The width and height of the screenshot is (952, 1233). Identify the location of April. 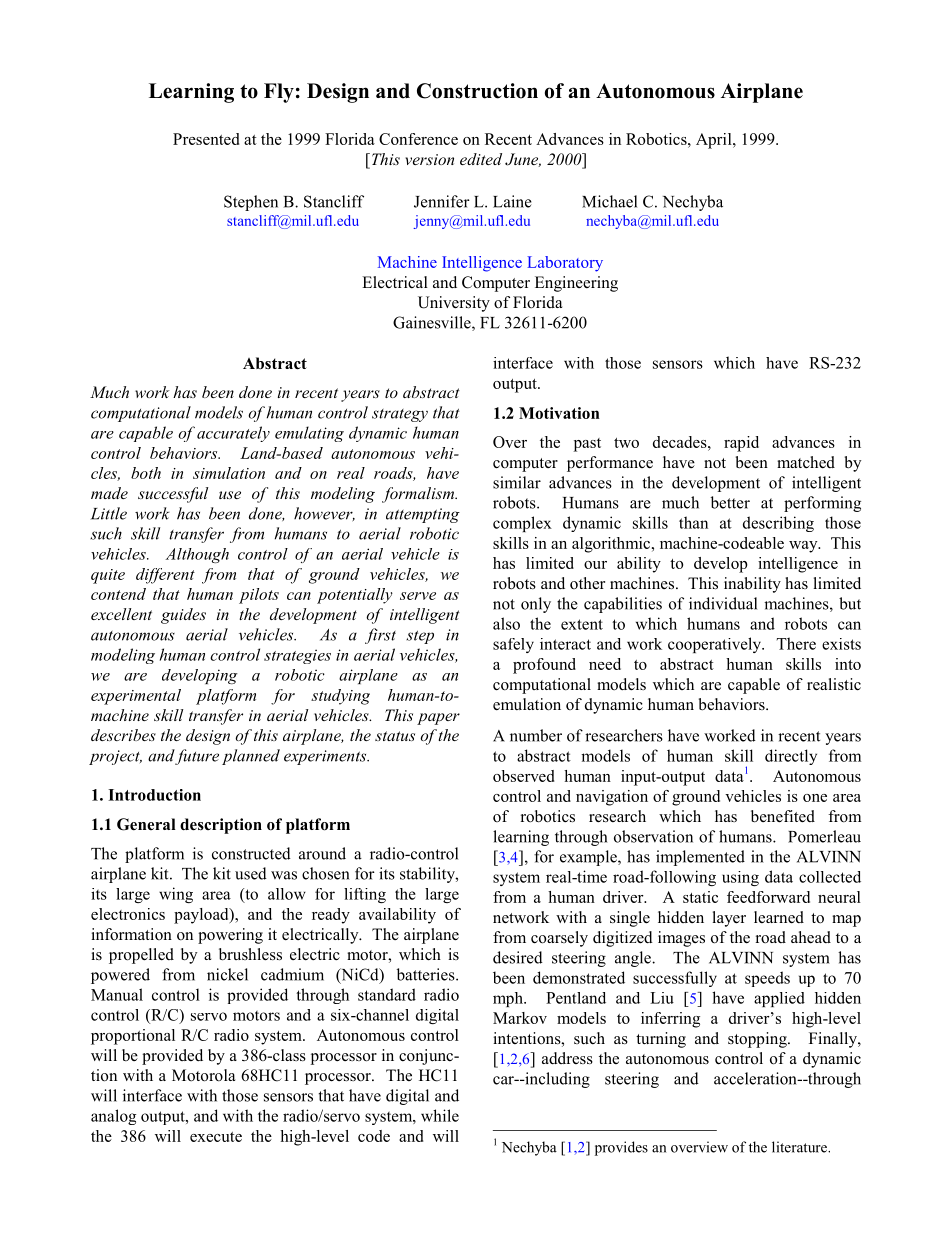
(715, 141).
